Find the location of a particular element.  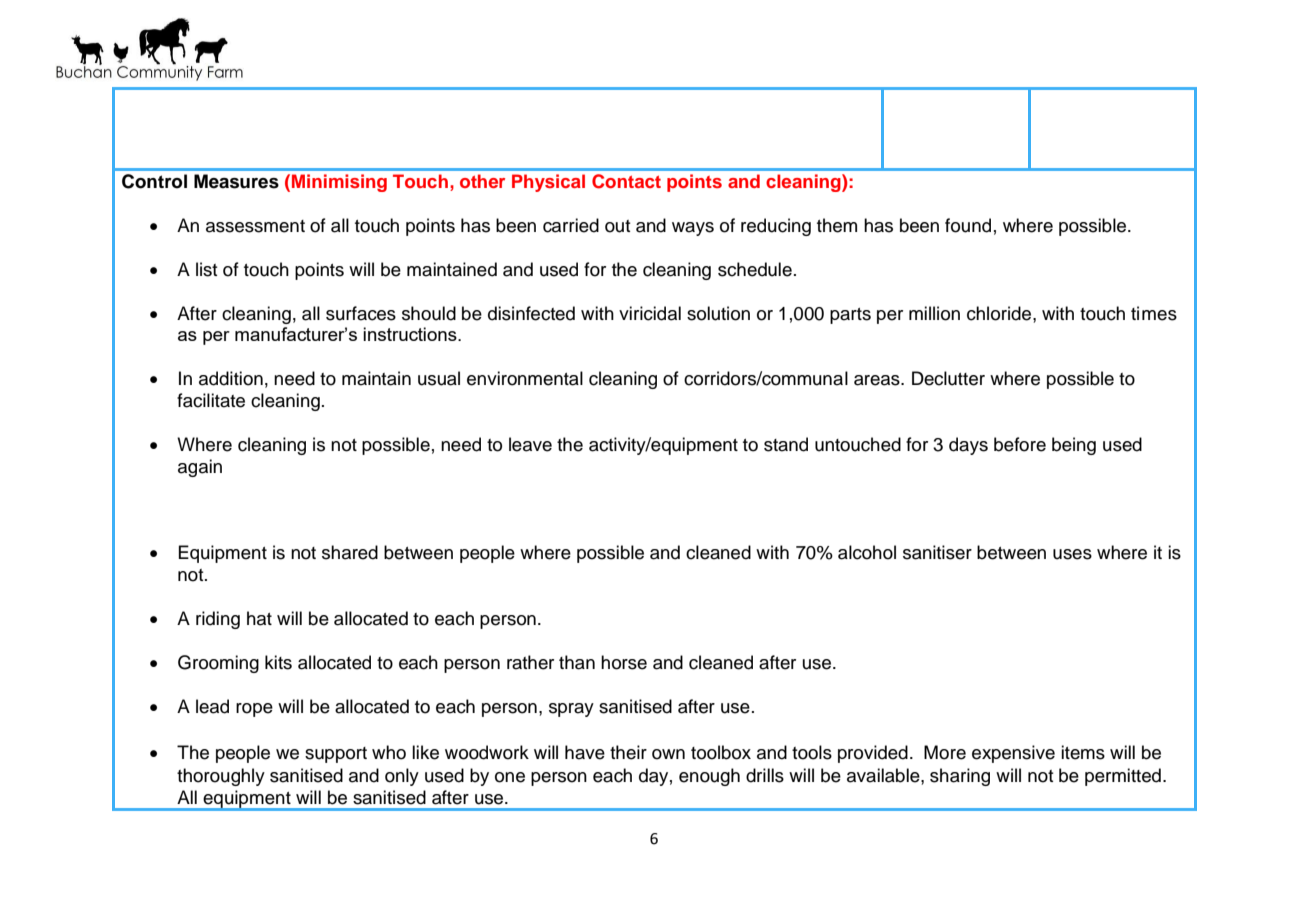

sanitiser is located at coordinates (937, 552).
